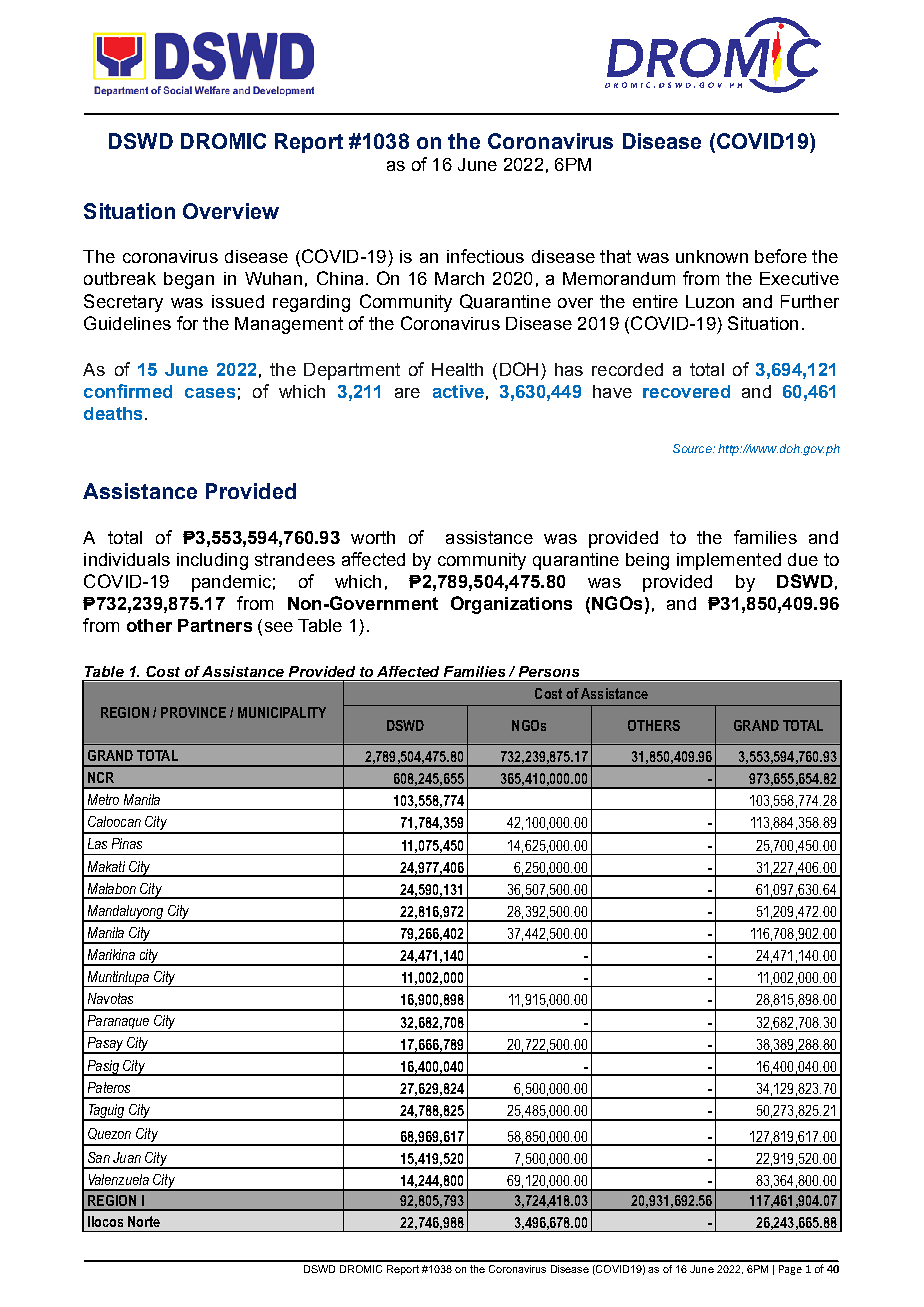  Describe the element at coordinates (710, 301) in the screenshot. I see `Luzon` at that location.
